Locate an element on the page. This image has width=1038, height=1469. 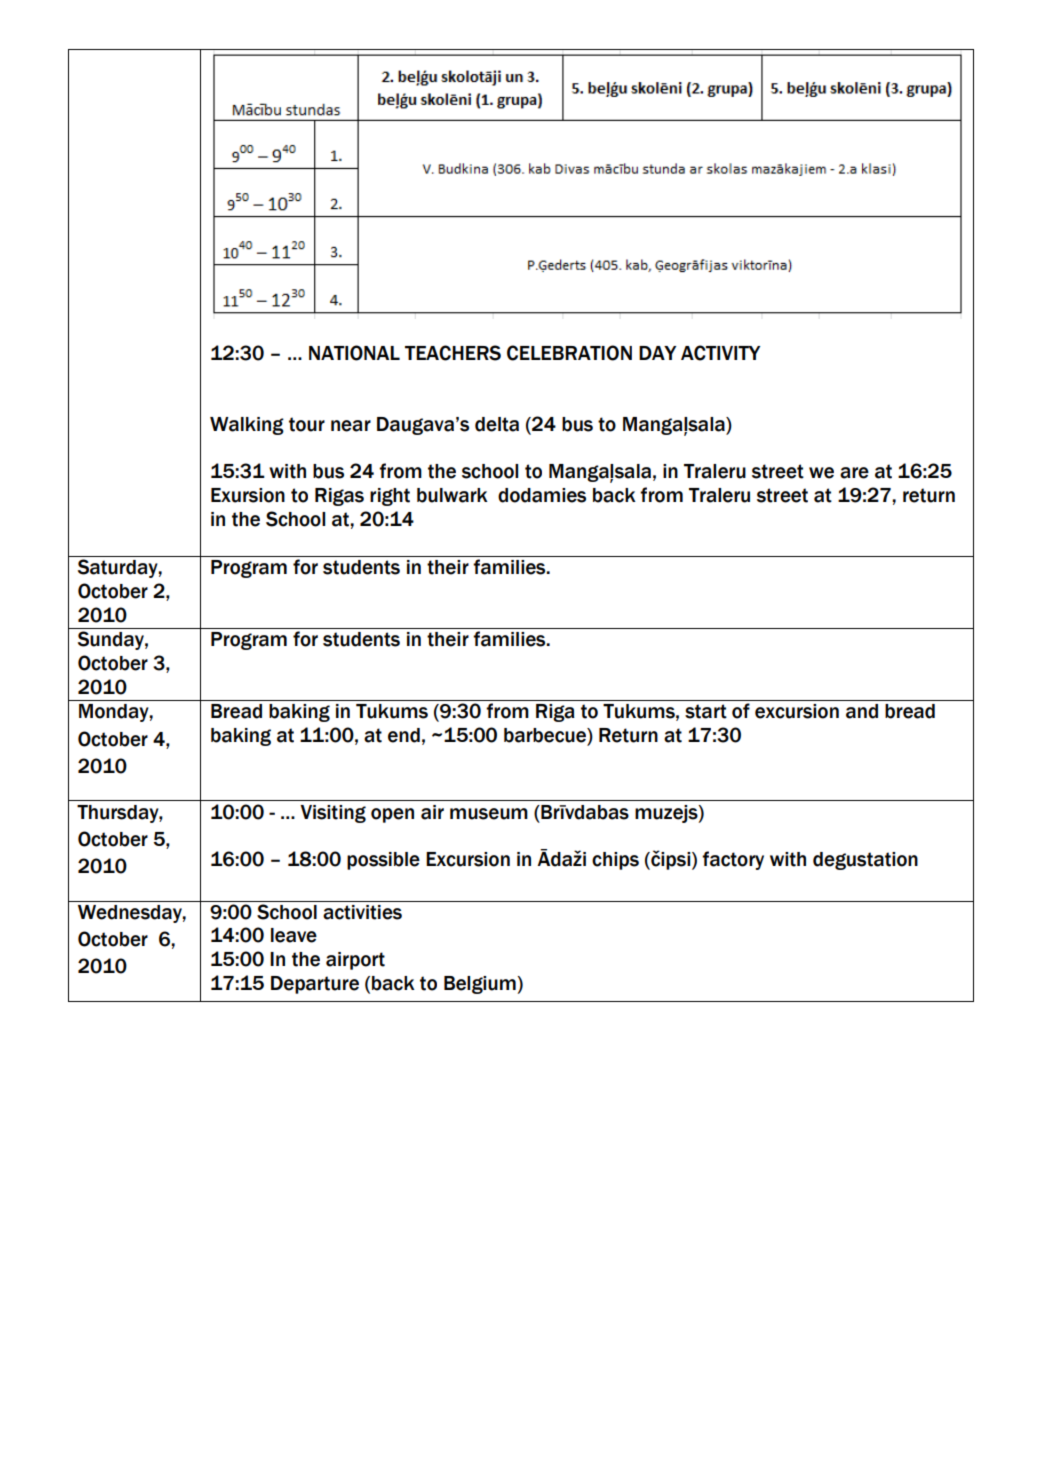
end is located at coordinates (404, 735).
